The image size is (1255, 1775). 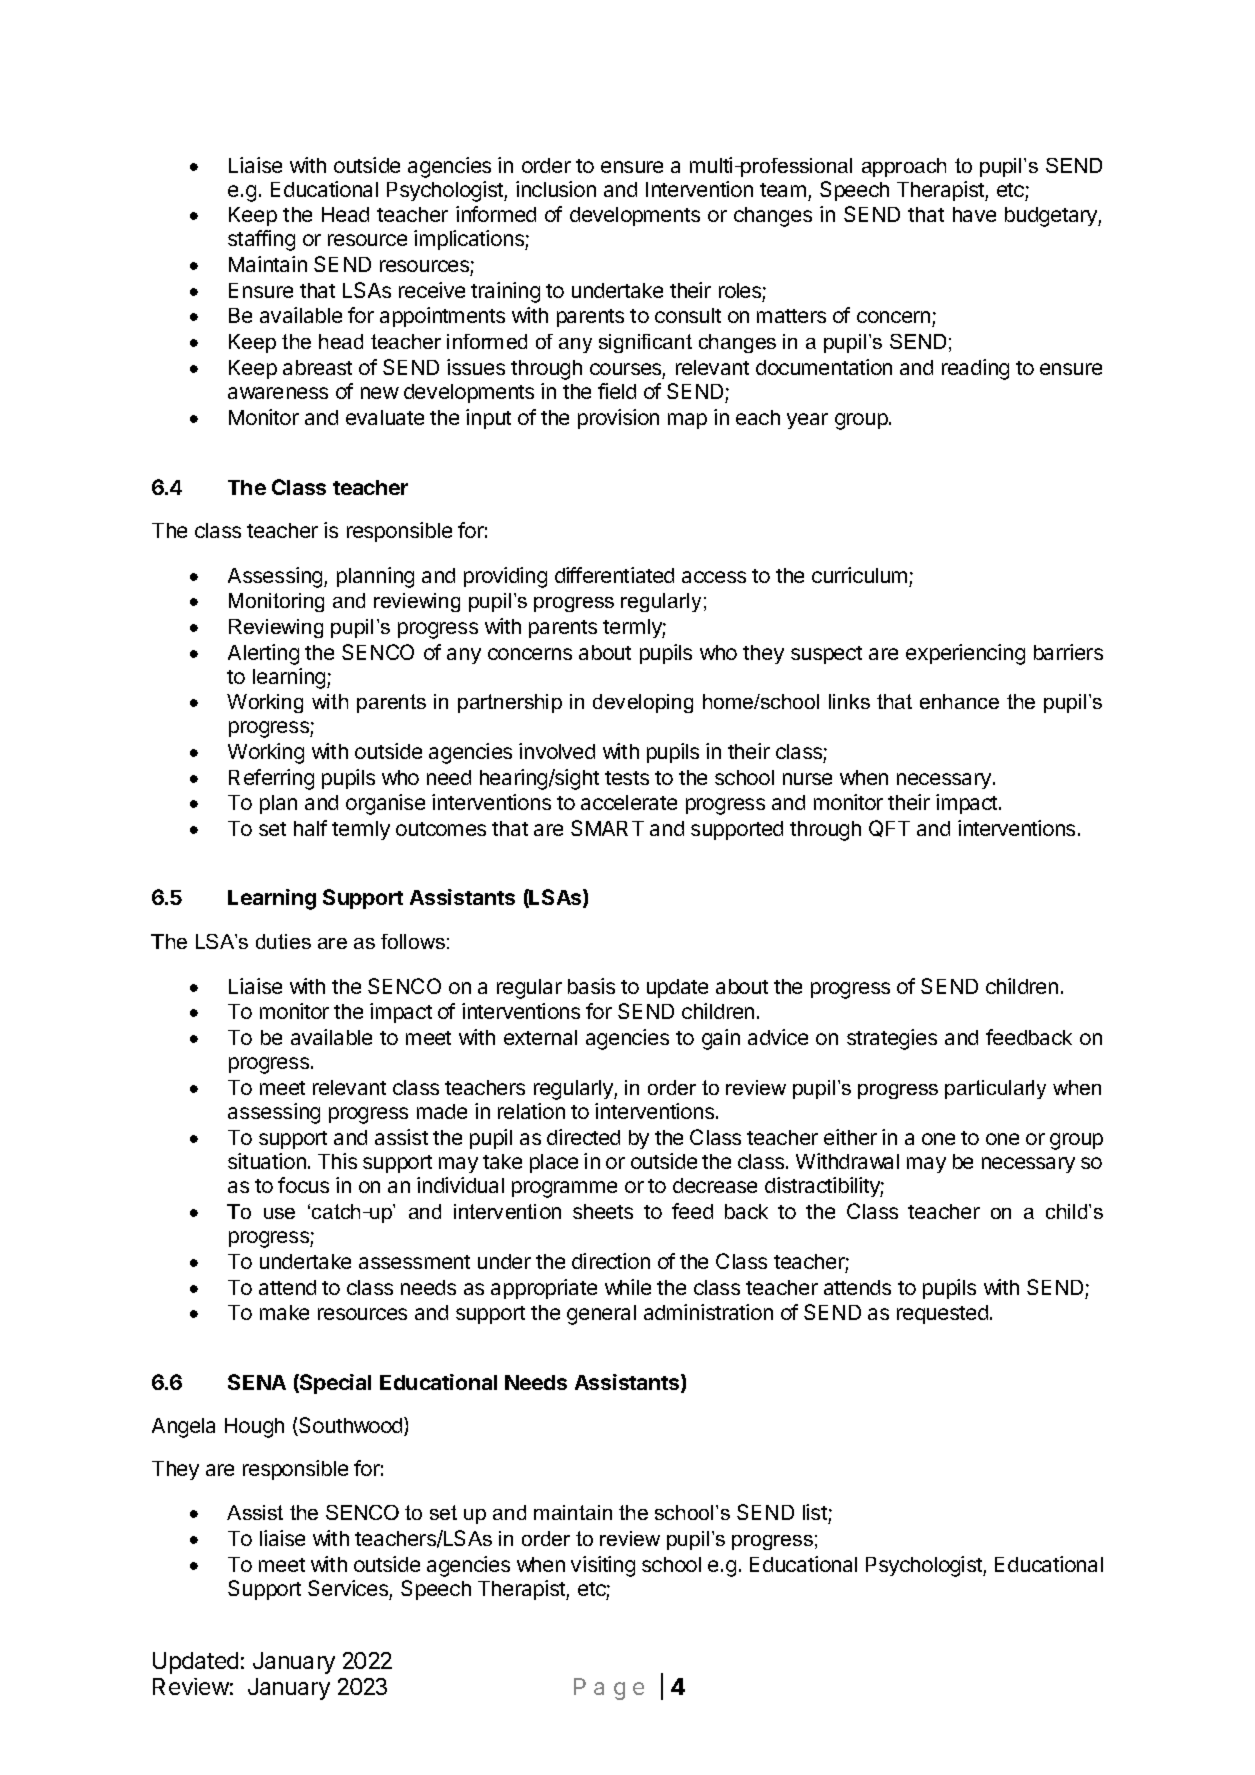 I want to click on curriculum, so click(x=859, y=575).
